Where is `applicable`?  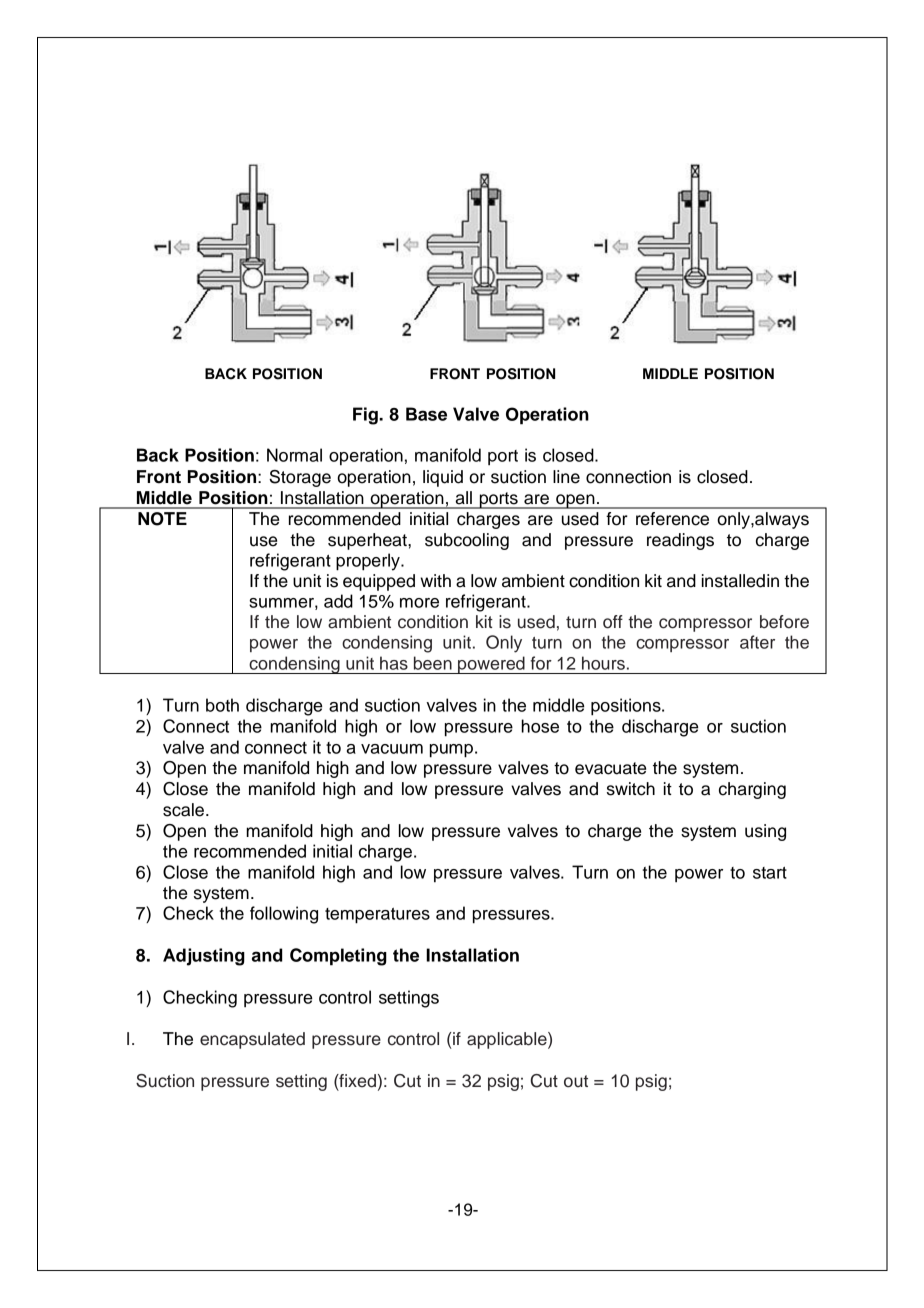 applicable is located at coordinates (508, 1040).
